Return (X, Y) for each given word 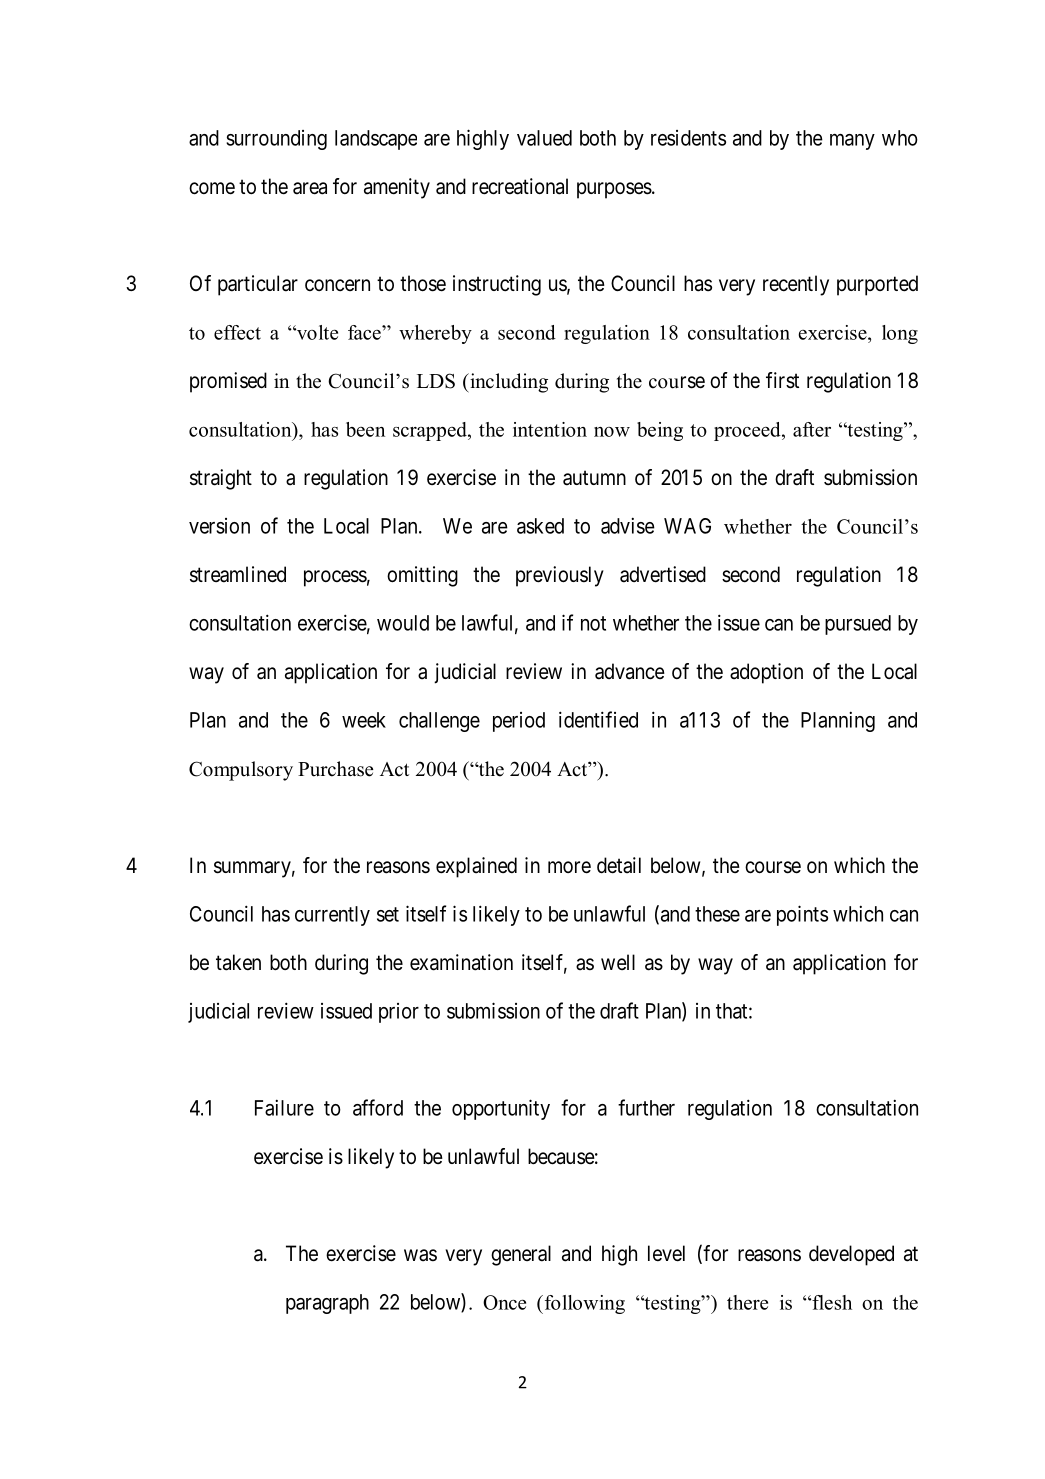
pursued (858, 625)
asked (540, 526)
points (802, 915)
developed (851, 1255)
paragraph (327, 1304)
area (310, 188)
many (852, 142)
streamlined (238, 574)
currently (332, 916)
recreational (520, 186)
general (521, 1255)
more (569, 867)
